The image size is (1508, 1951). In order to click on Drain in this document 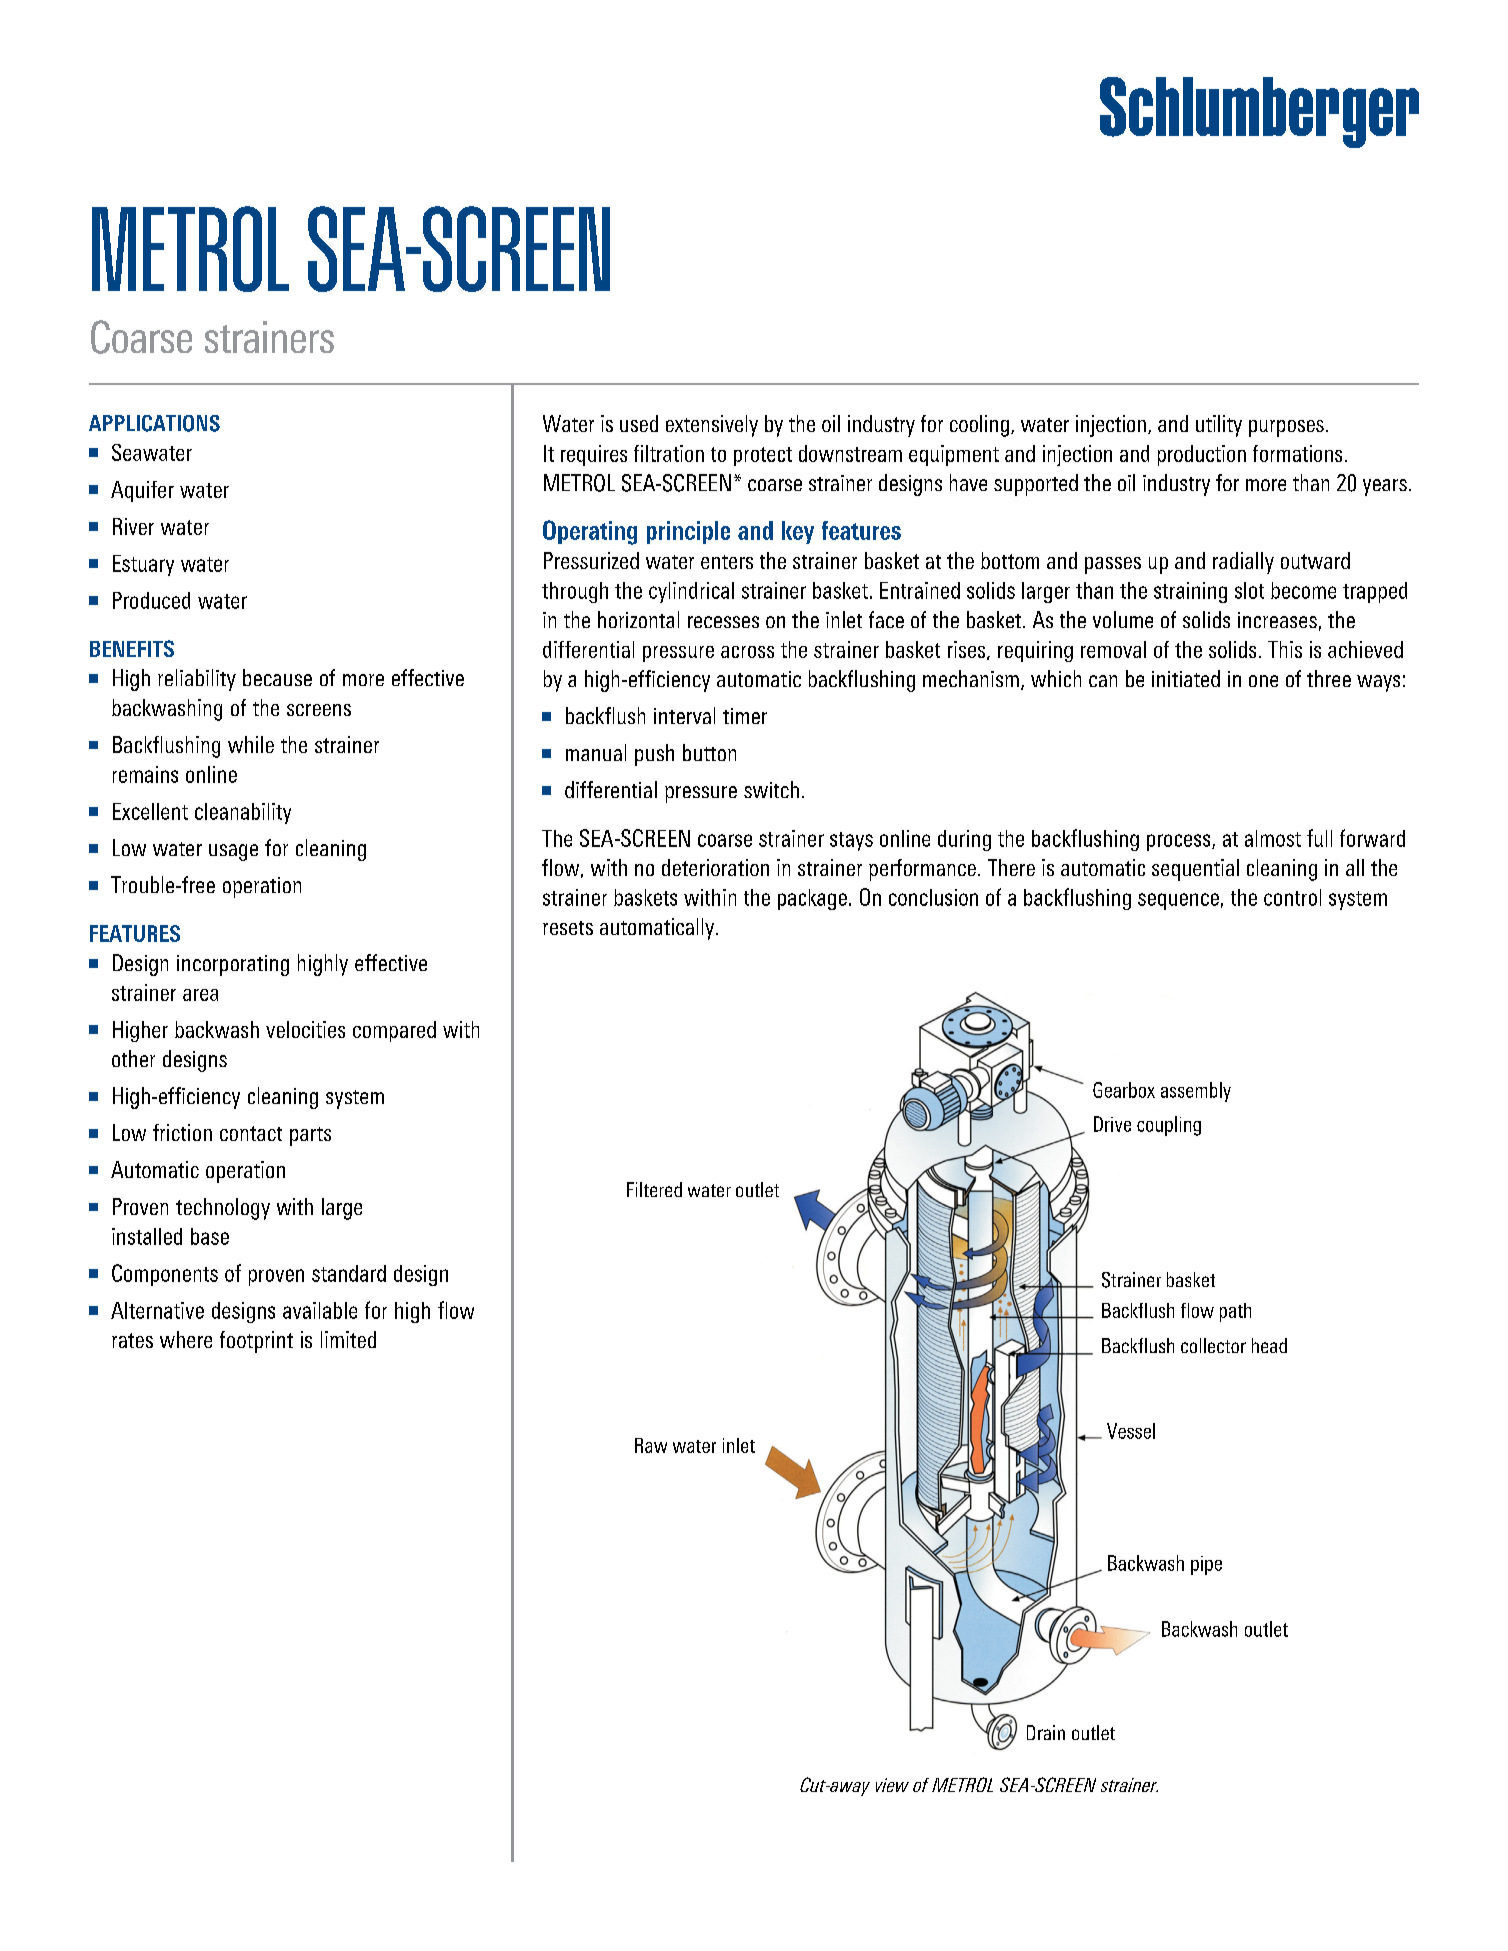, I will do `click(1046, 1732)`.
